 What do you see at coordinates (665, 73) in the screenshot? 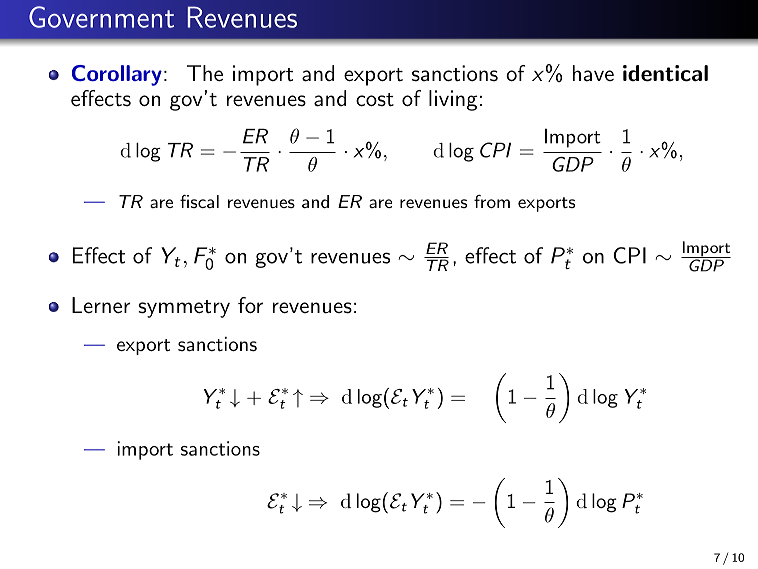
I see `identical` at bounding box center [665, 73].
